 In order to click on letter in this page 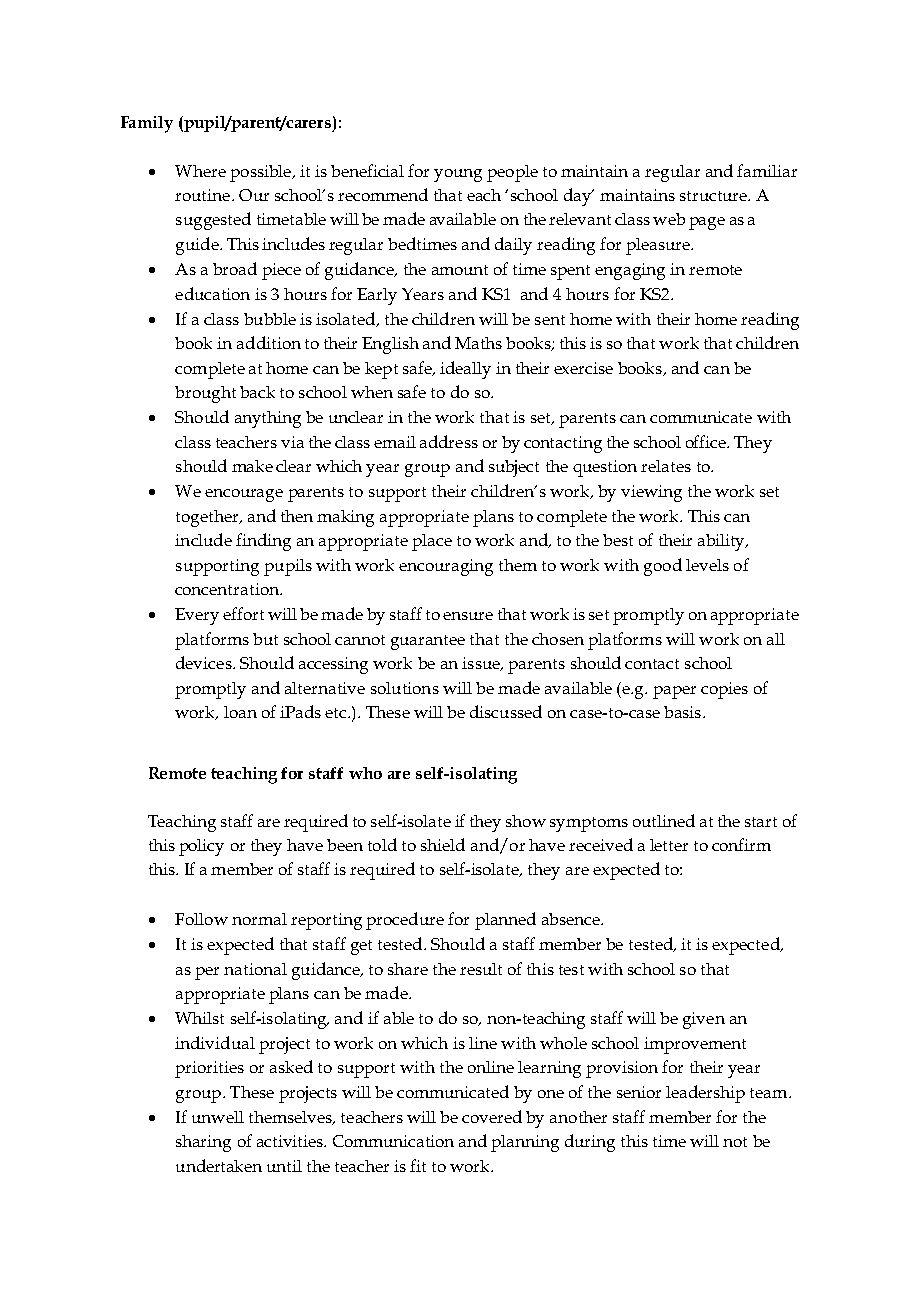, I will do `click(669, 845)`.
